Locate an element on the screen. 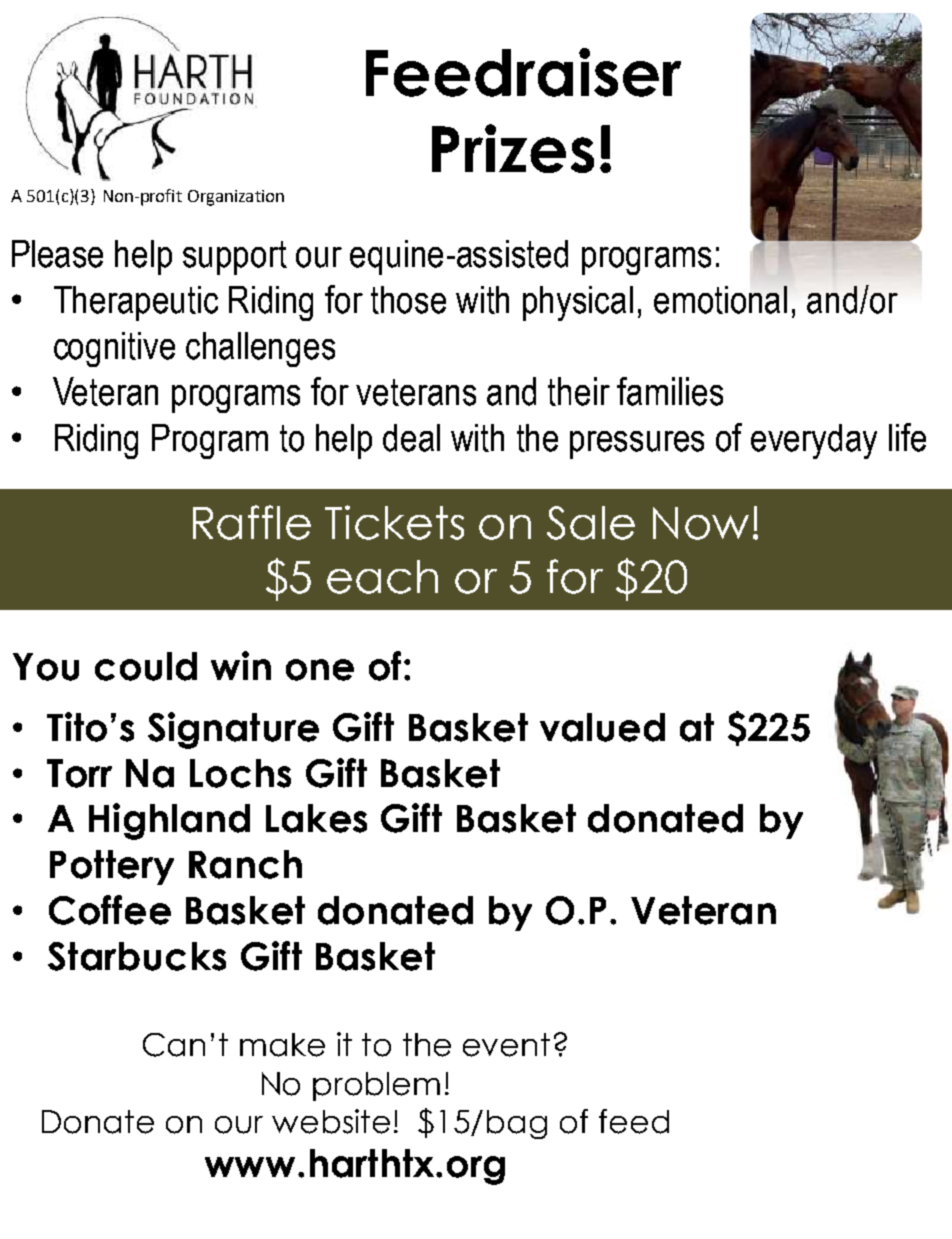  problem is located at coordinates (376, 1086).
